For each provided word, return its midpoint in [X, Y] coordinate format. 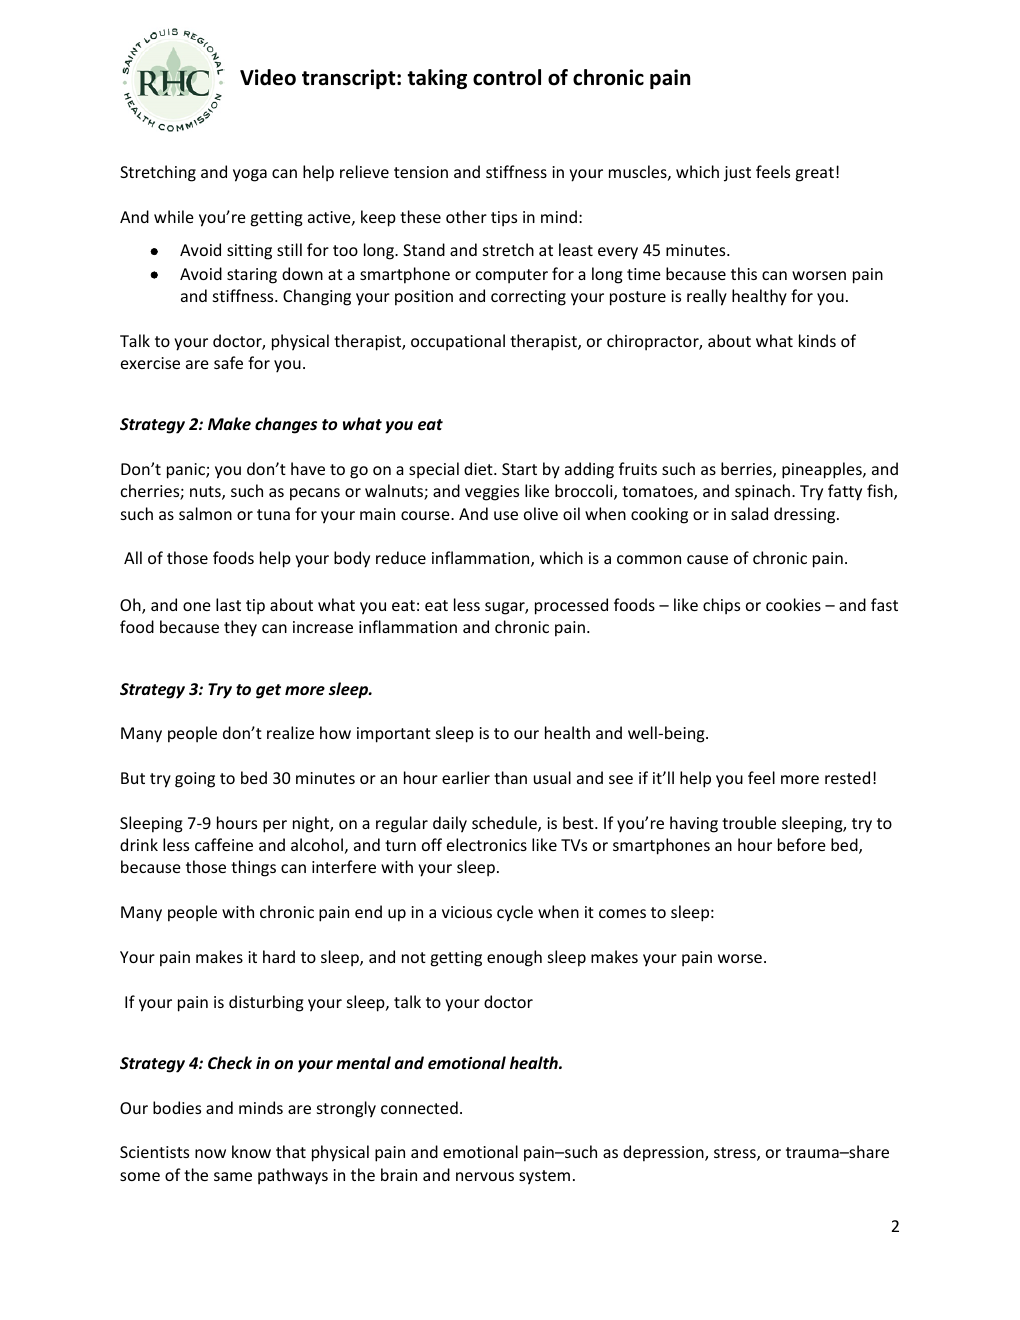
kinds [817, 340]
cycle [515, 913]
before [802, 844]
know [251, 1151]
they [240, 628]
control [507, 77]
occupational [458, 342]
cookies [793, 604]
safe [228, 362]
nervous [485, 1176]
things [253, 868]
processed [571, 606]
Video [268, 77]
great [815, 174]
